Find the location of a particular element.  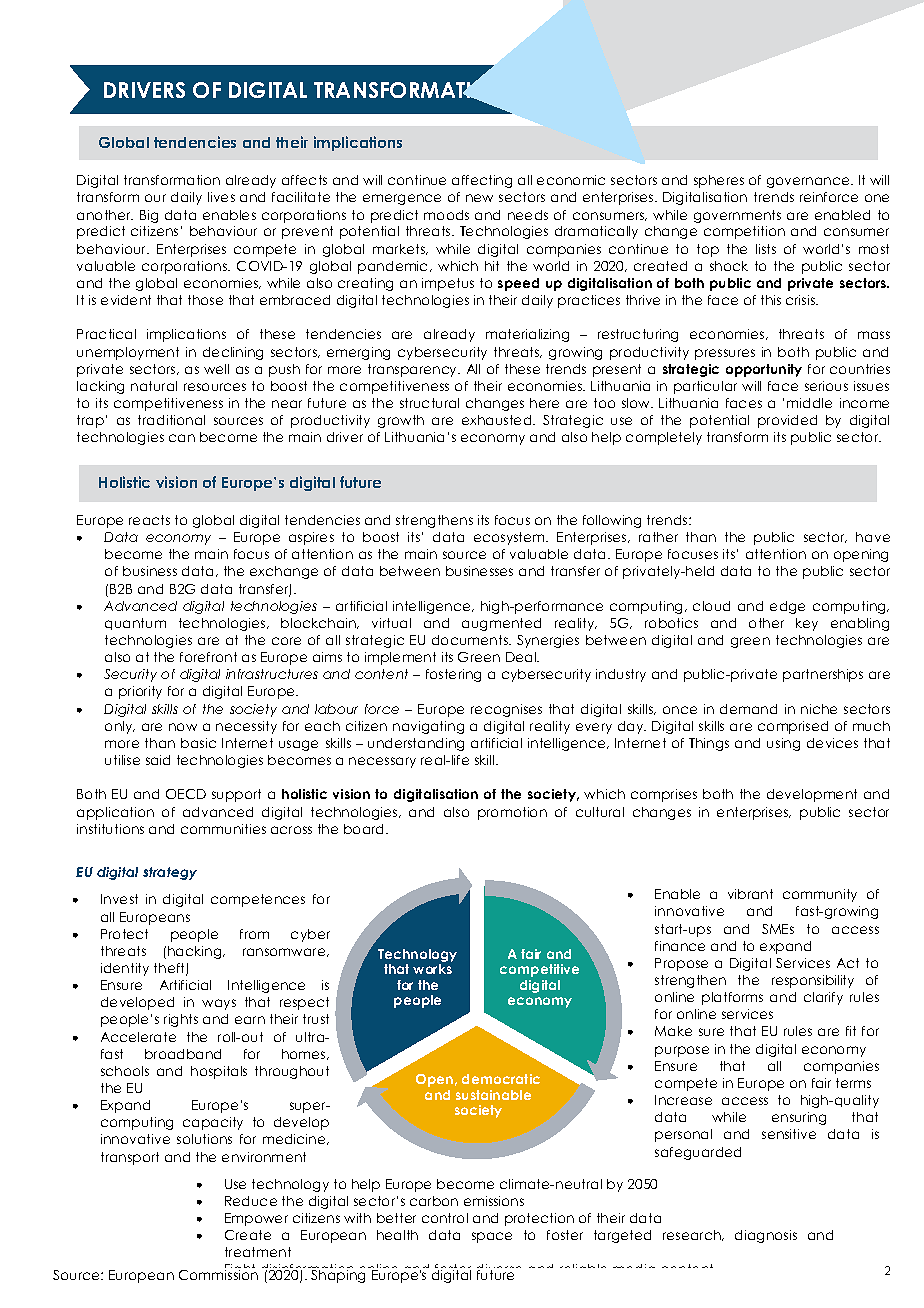

new is located at coordinates (479, 198).
